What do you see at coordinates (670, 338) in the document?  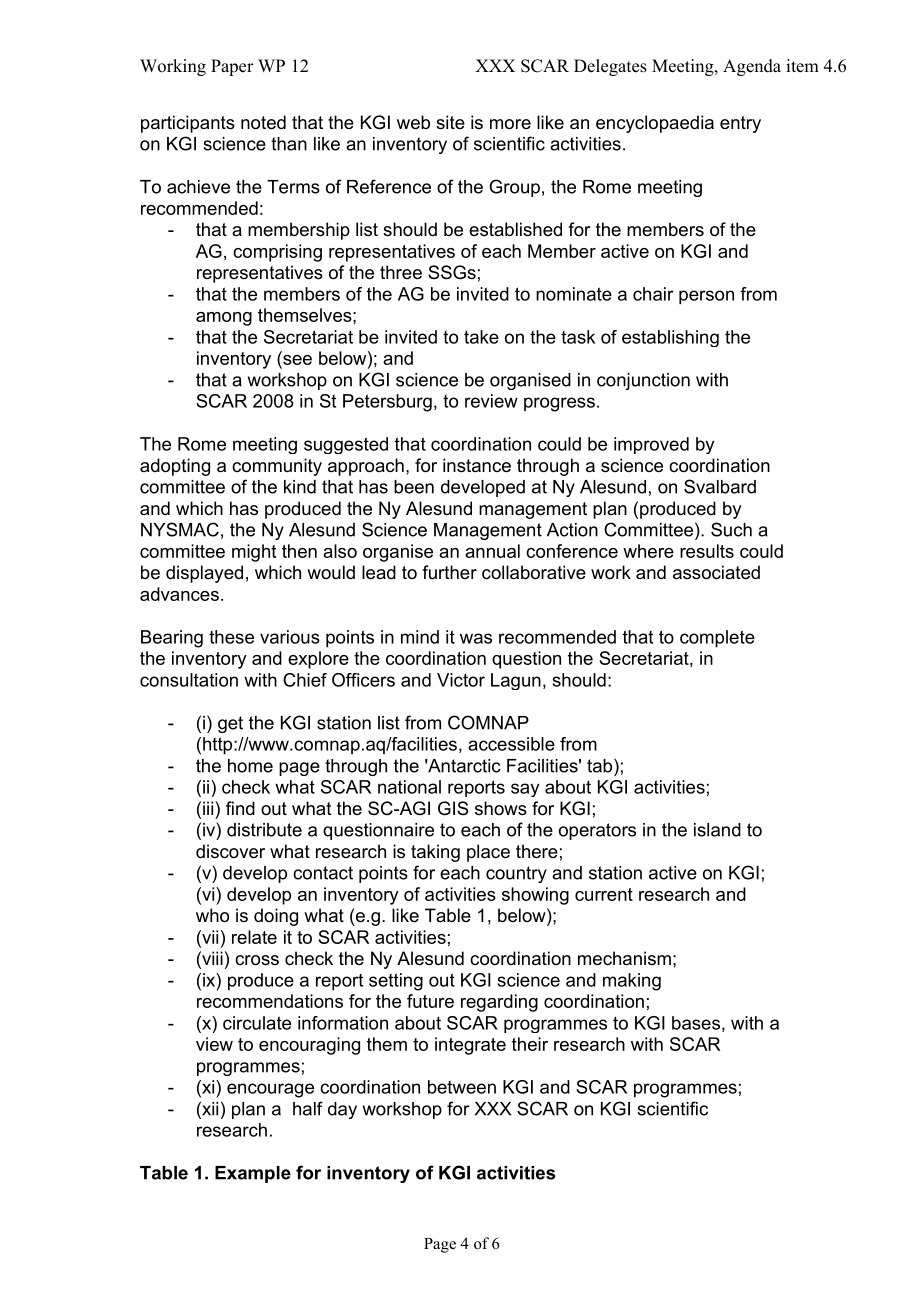 I see `establishing` at bounding box center [670, 338].
